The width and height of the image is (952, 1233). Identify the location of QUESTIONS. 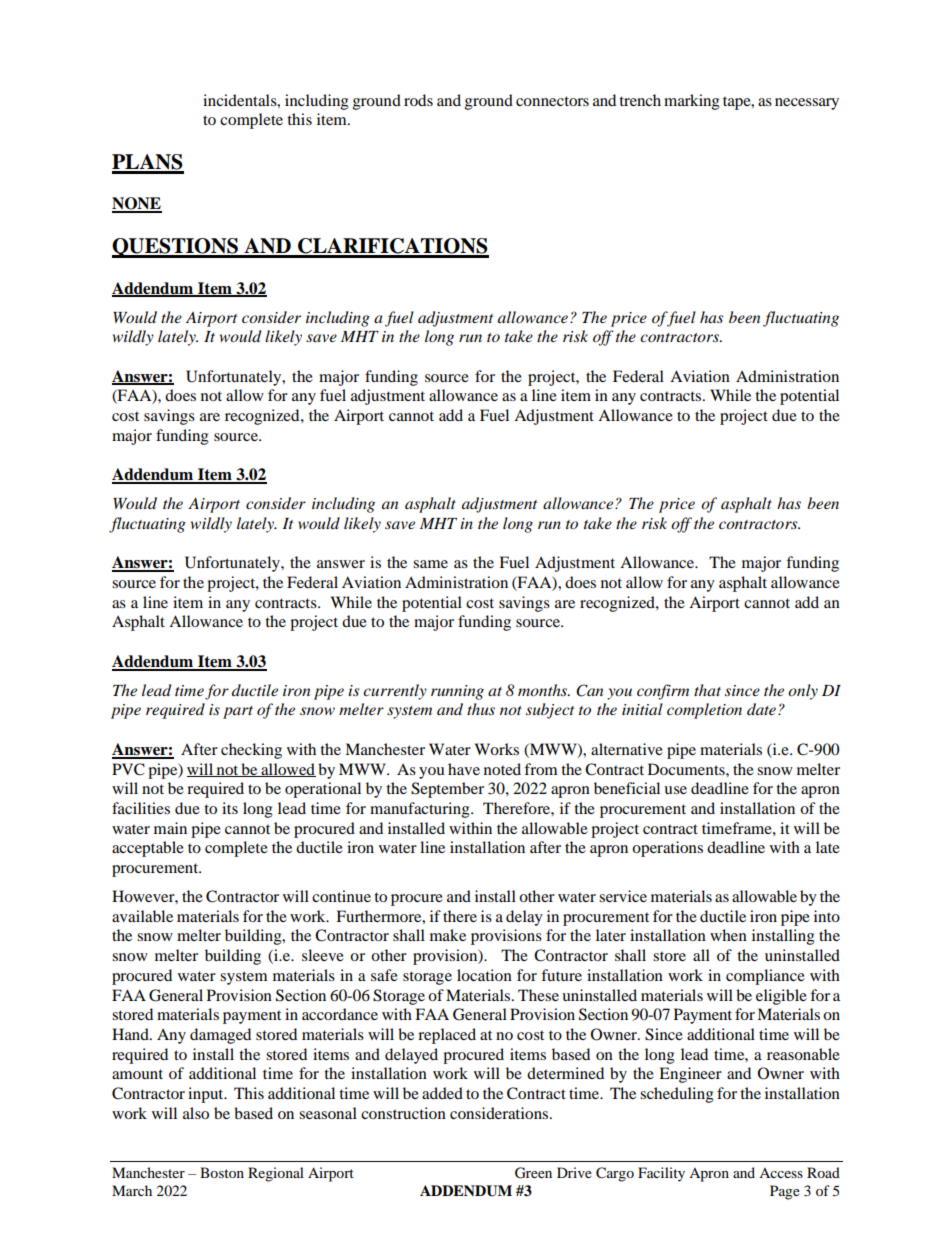
(176, 248).
